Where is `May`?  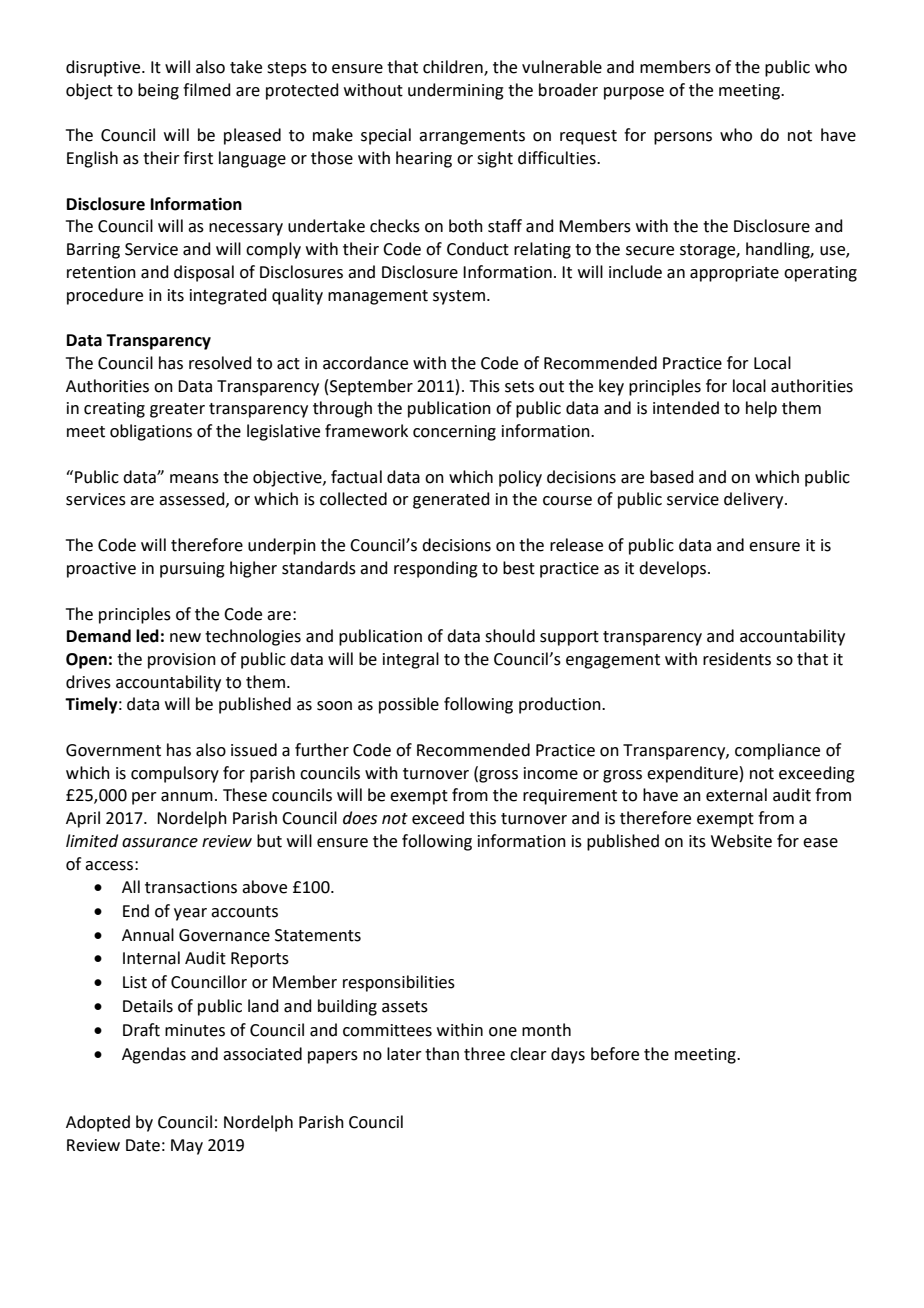
May is located at coordinates (187, 1147).
